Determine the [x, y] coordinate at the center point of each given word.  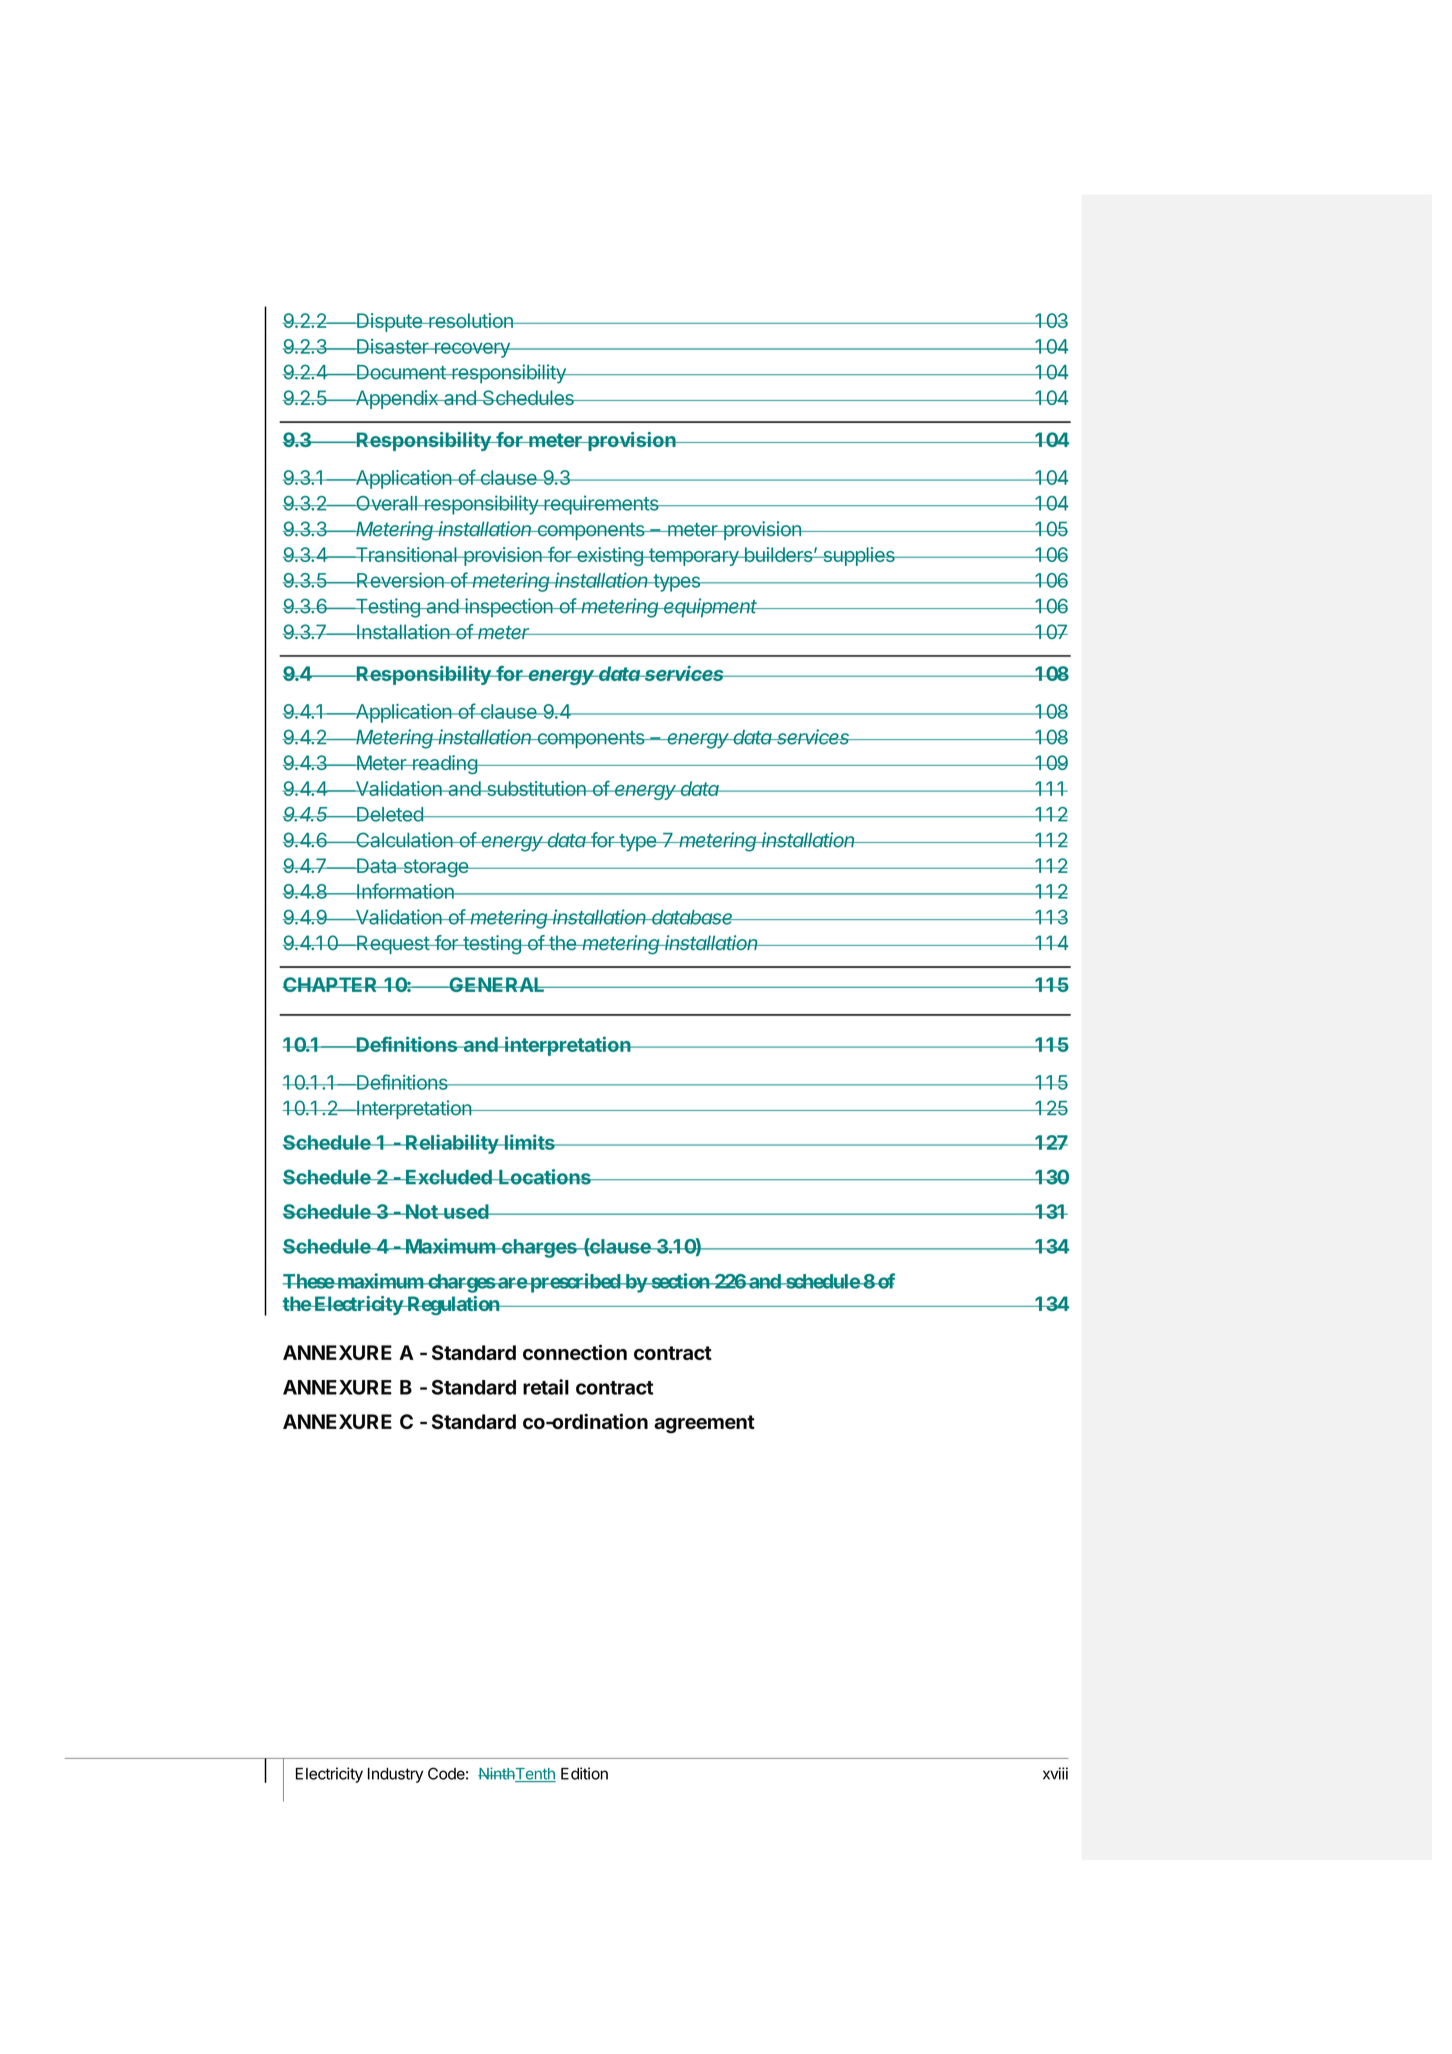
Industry [395, 1775]
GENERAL [497, 984]
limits [530, 1142]
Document [401, 372]
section [680, 1281]
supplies [859, 556]
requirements [601, 505]
